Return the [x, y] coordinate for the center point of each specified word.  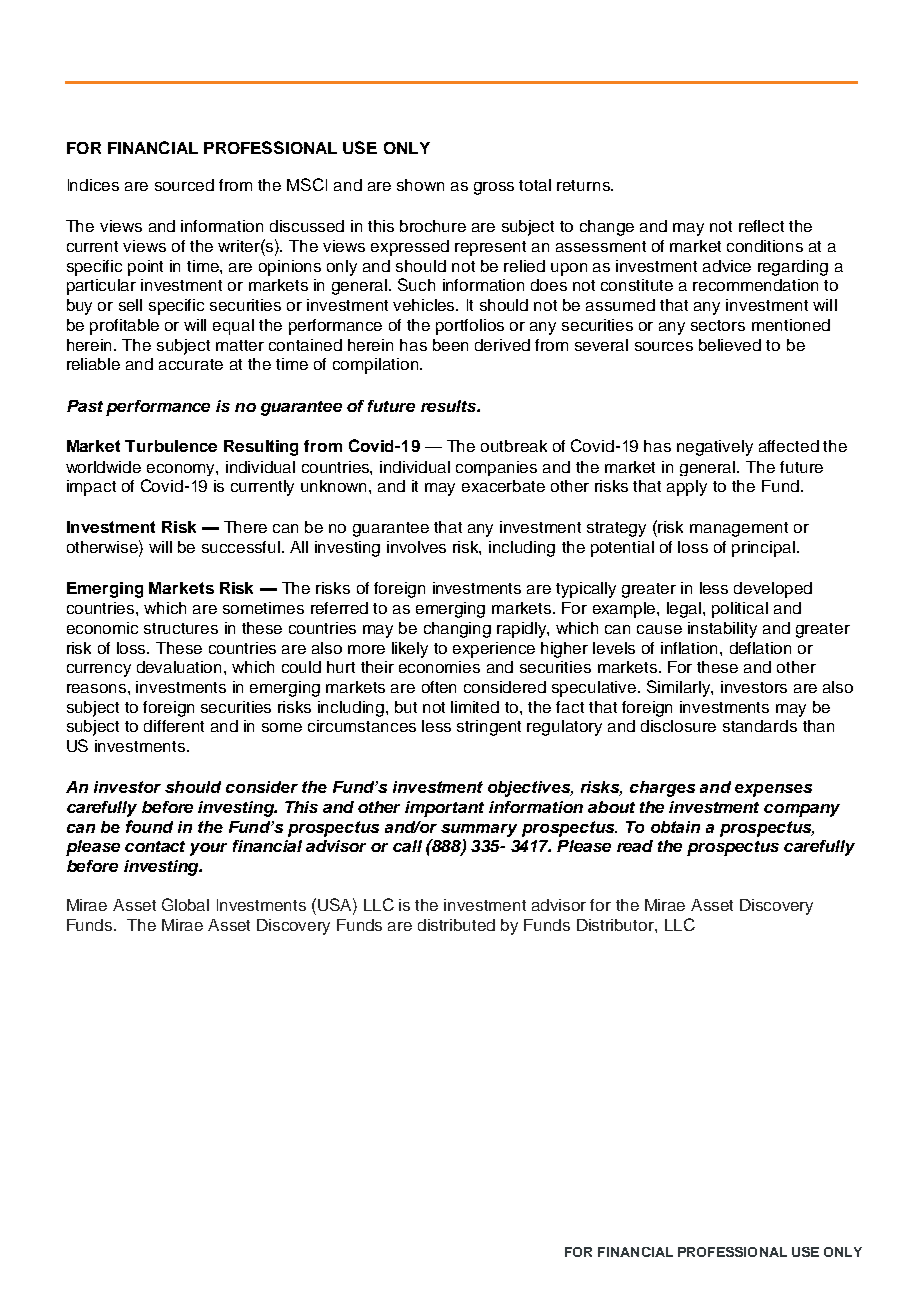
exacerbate [503, 486]
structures [181, 628]
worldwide [103, 467]
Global [185, 904]
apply [687, 488]
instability [722, 630]
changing [457, 630]
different [174, 726]
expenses [773, 790]
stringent [489, 728]
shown [420, 185]
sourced [184, 185]
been [450, 345]
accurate [191, 364]
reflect [761, 226]
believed [730, 345]
